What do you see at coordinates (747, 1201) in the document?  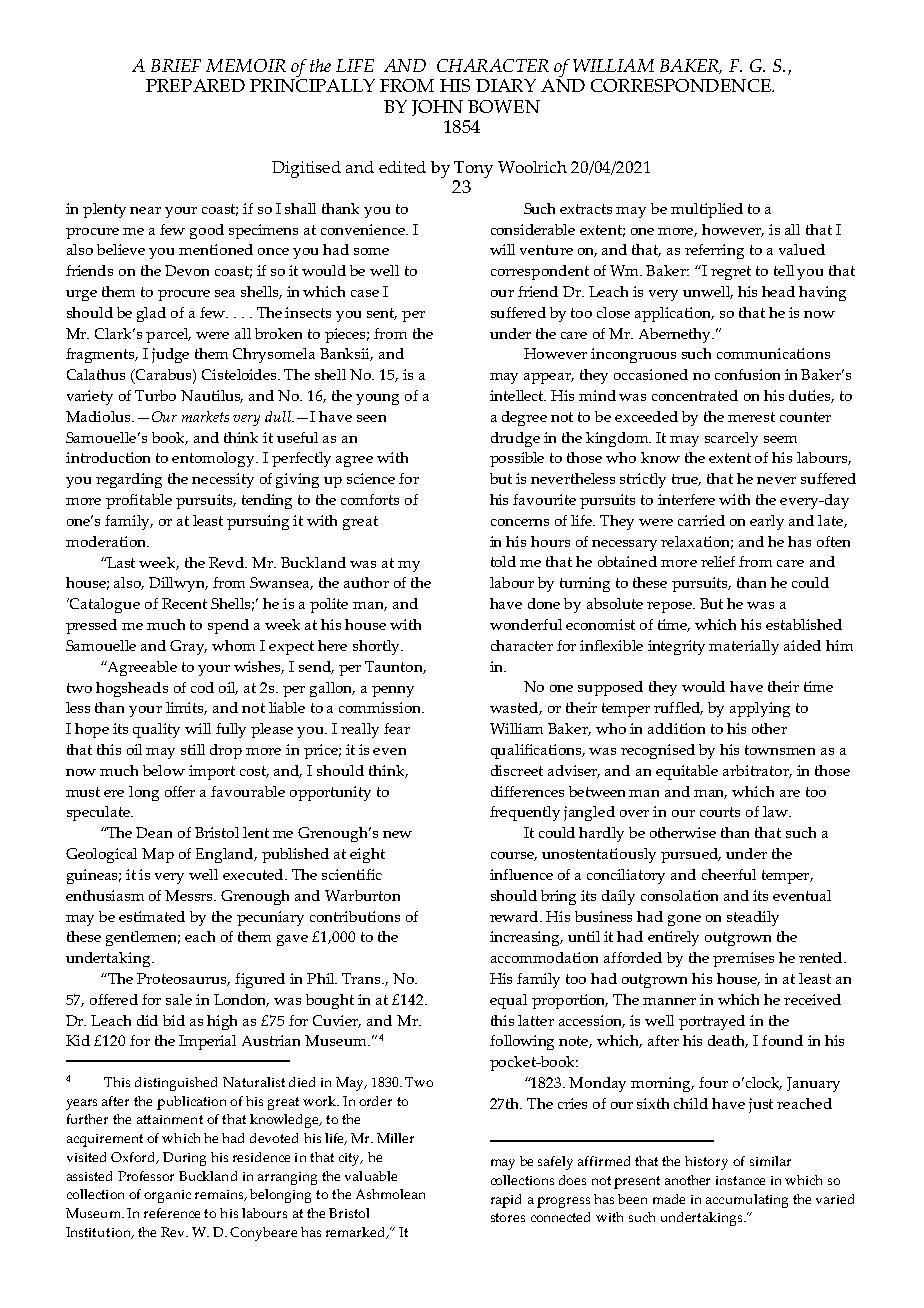 I see `accumulating` at bounding box center [747, 1201].
